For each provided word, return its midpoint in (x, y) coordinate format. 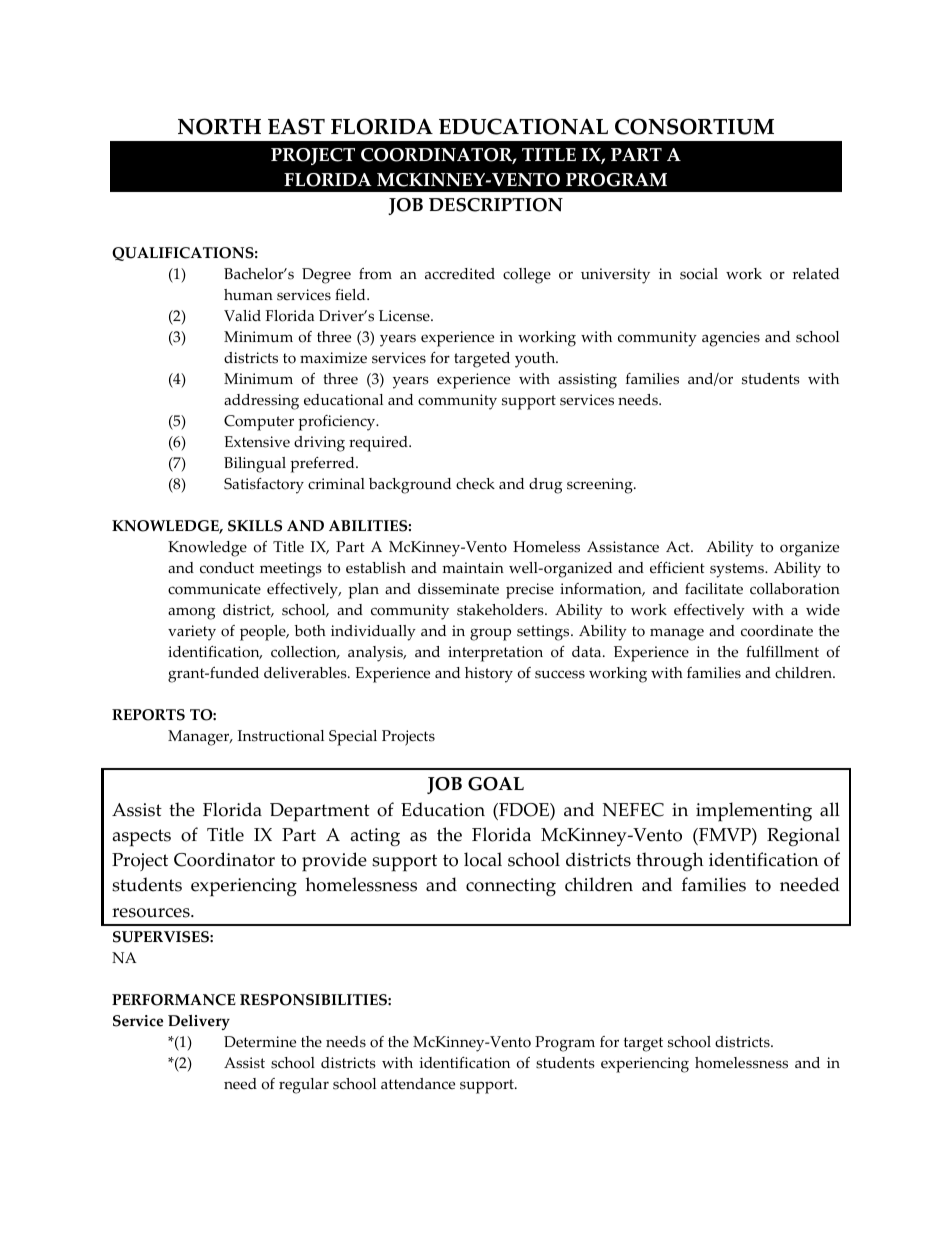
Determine (260, 1042)
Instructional (281, 736)
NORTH (219, 126)
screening (601, 486)
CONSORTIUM (694, 126)
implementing (754, 812)
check (475, 484)
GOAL (496, 784)
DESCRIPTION (496, 205)
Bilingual (255, 465)
